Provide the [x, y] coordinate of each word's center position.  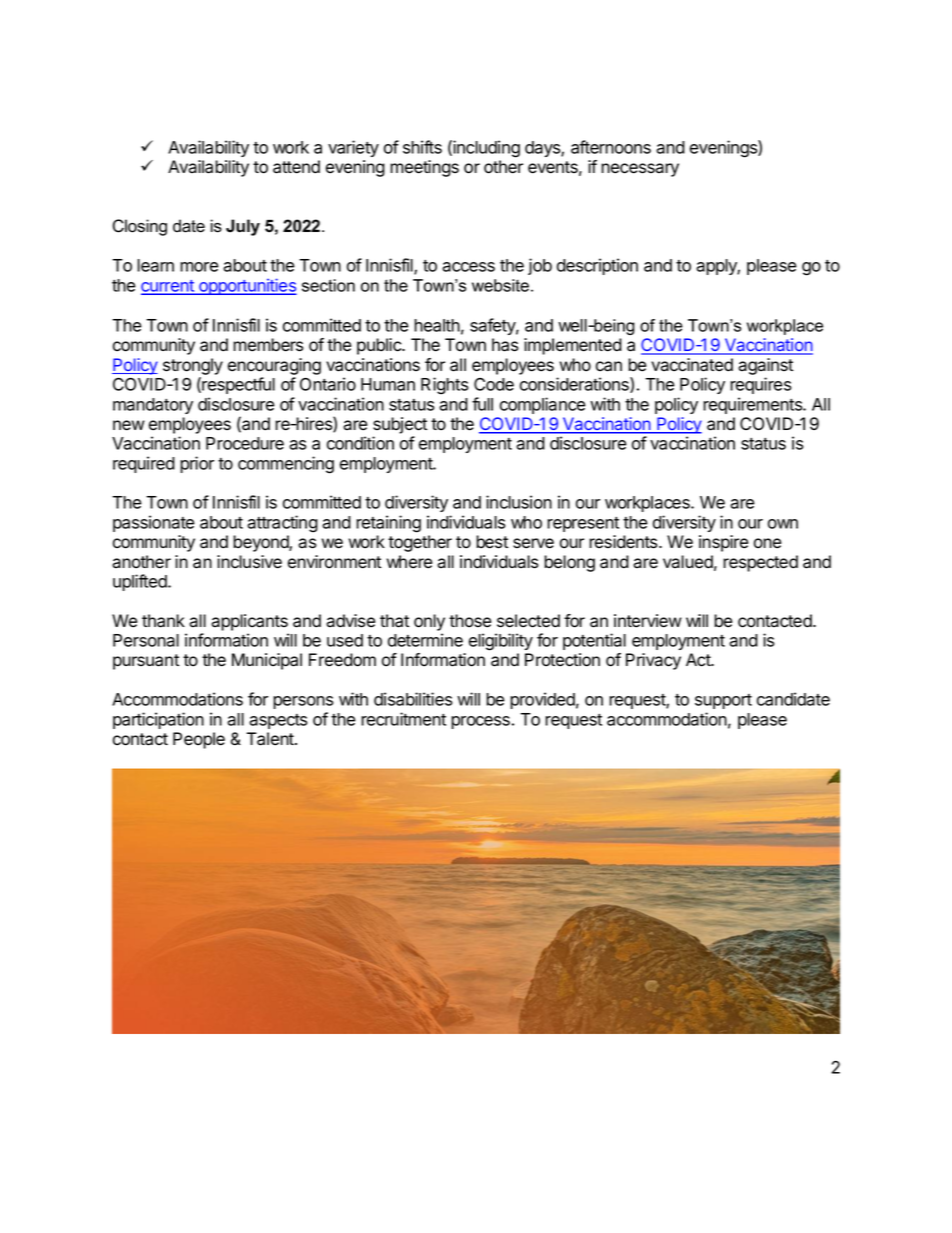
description [597, 266]
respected [760, 563]
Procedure [245, 443]
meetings [424, 168]
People [199, 740]
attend [296, 167]
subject [400, 425]
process [480, 722]
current [168, 287]
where [409, 562]
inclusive [249, 562]
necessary [640, 170]
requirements [753, 405]
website [500, 285]
